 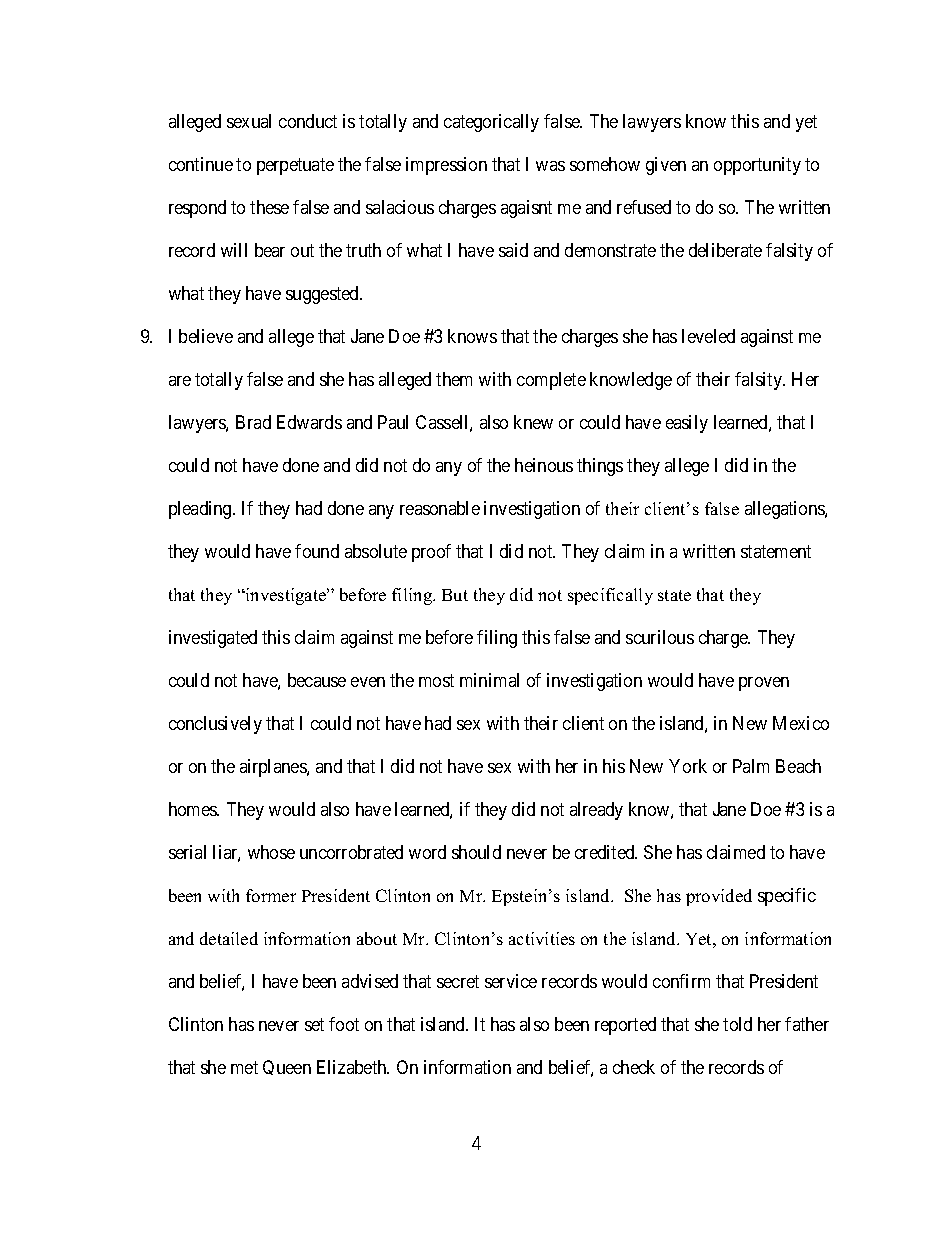 What do you see at coordinates (249, 121) in the document?
I see `sexual` at bounding box center [249, 121].
